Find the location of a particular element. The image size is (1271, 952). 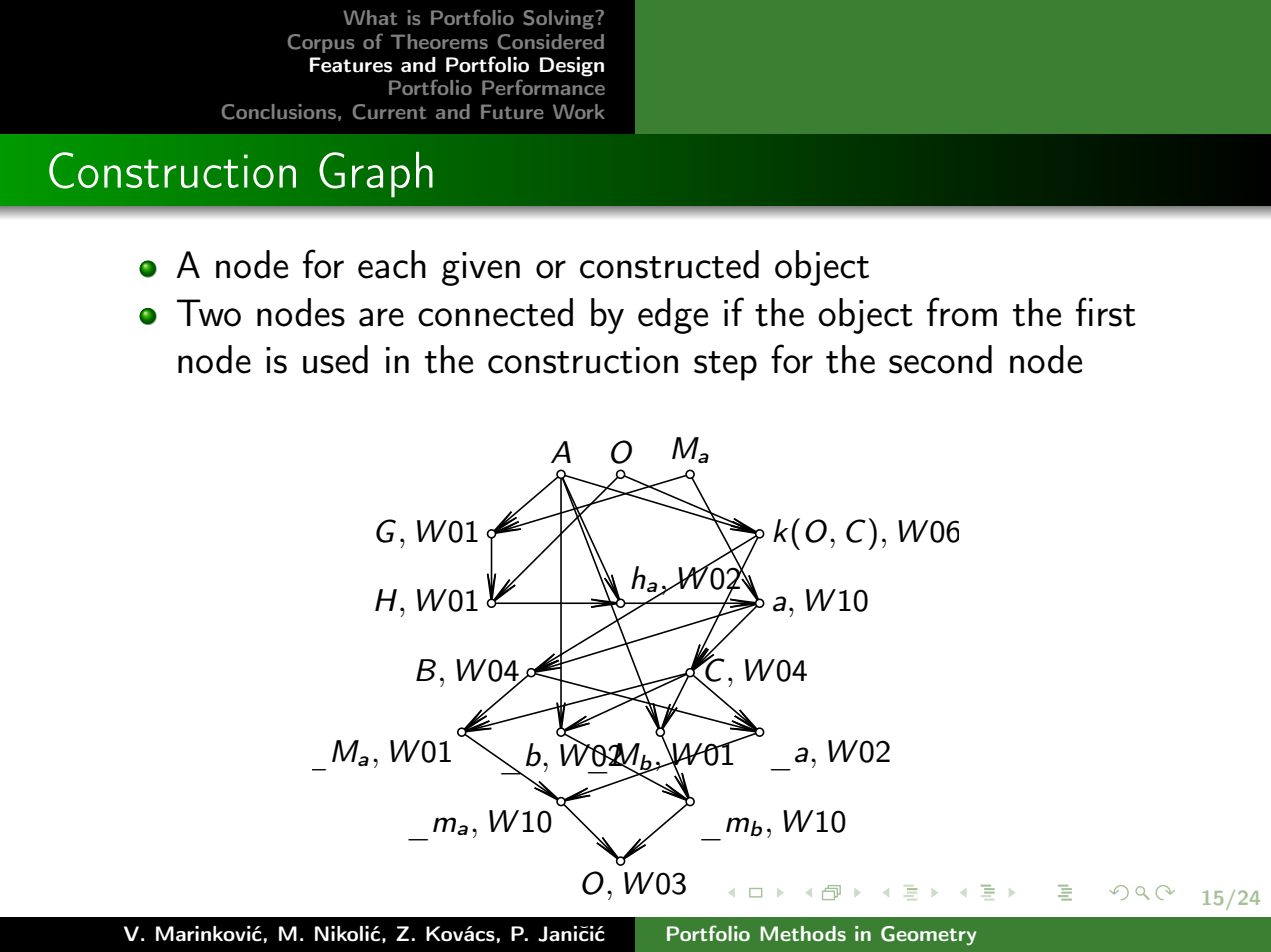

Corpus is located at coordinates (321, 43).
